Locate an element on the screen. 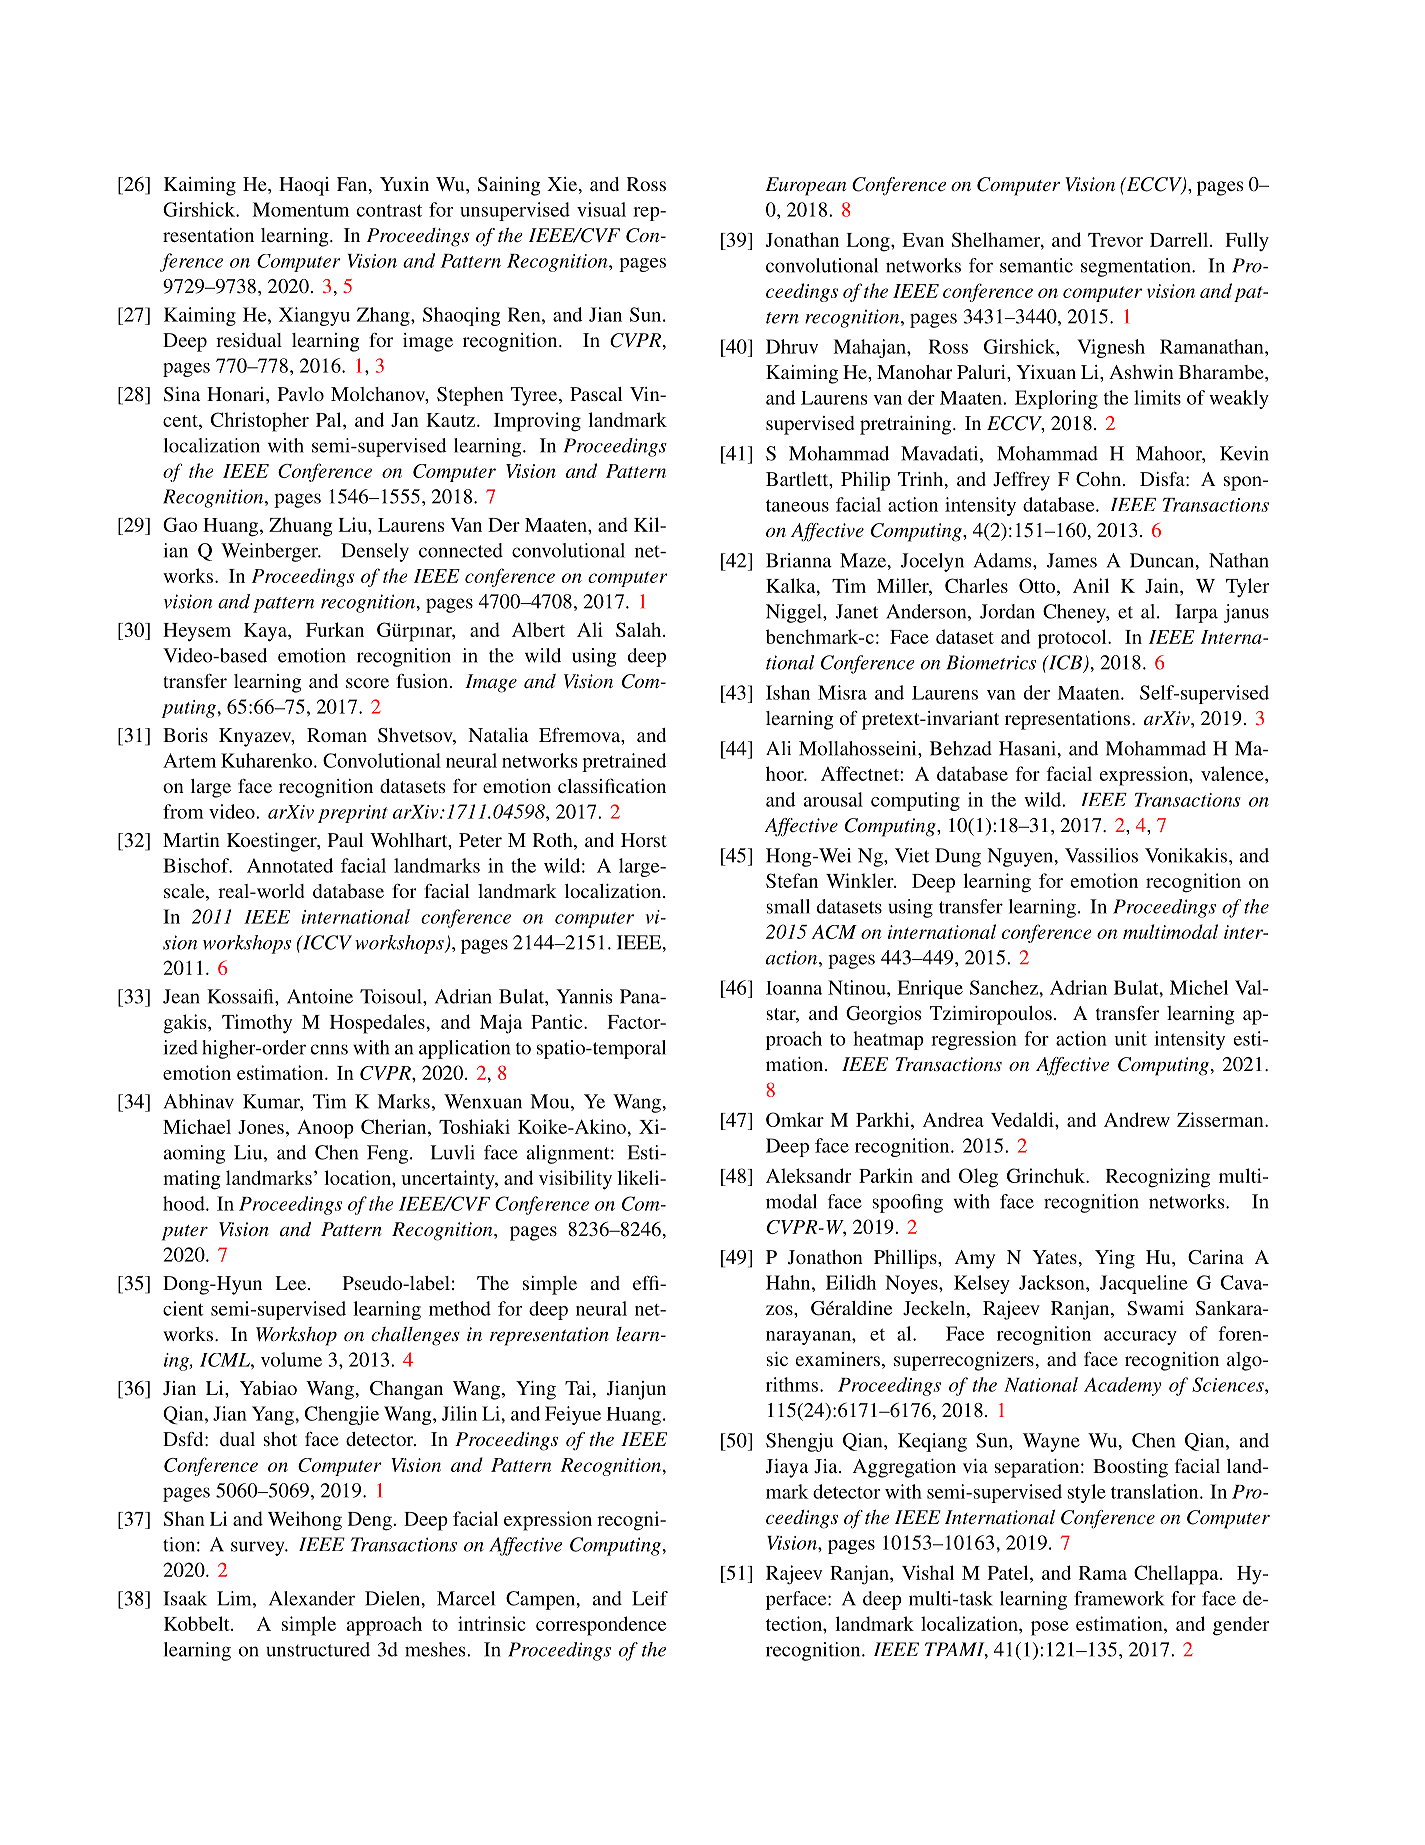 This screenshot has width=1425, height=1845. small is located at coordinates (788, 906).
